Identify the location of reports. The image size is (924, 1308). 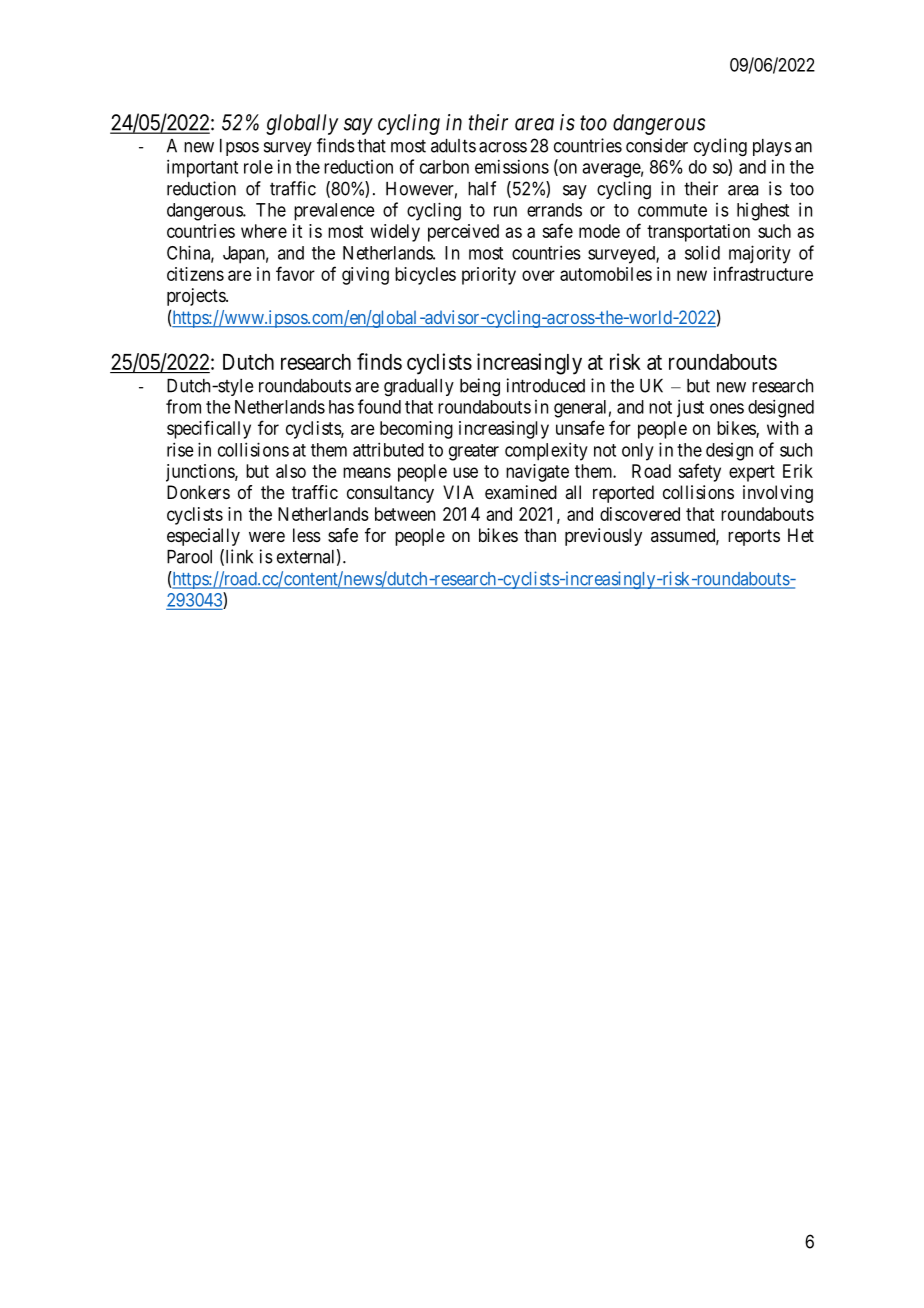
(754, 537).
